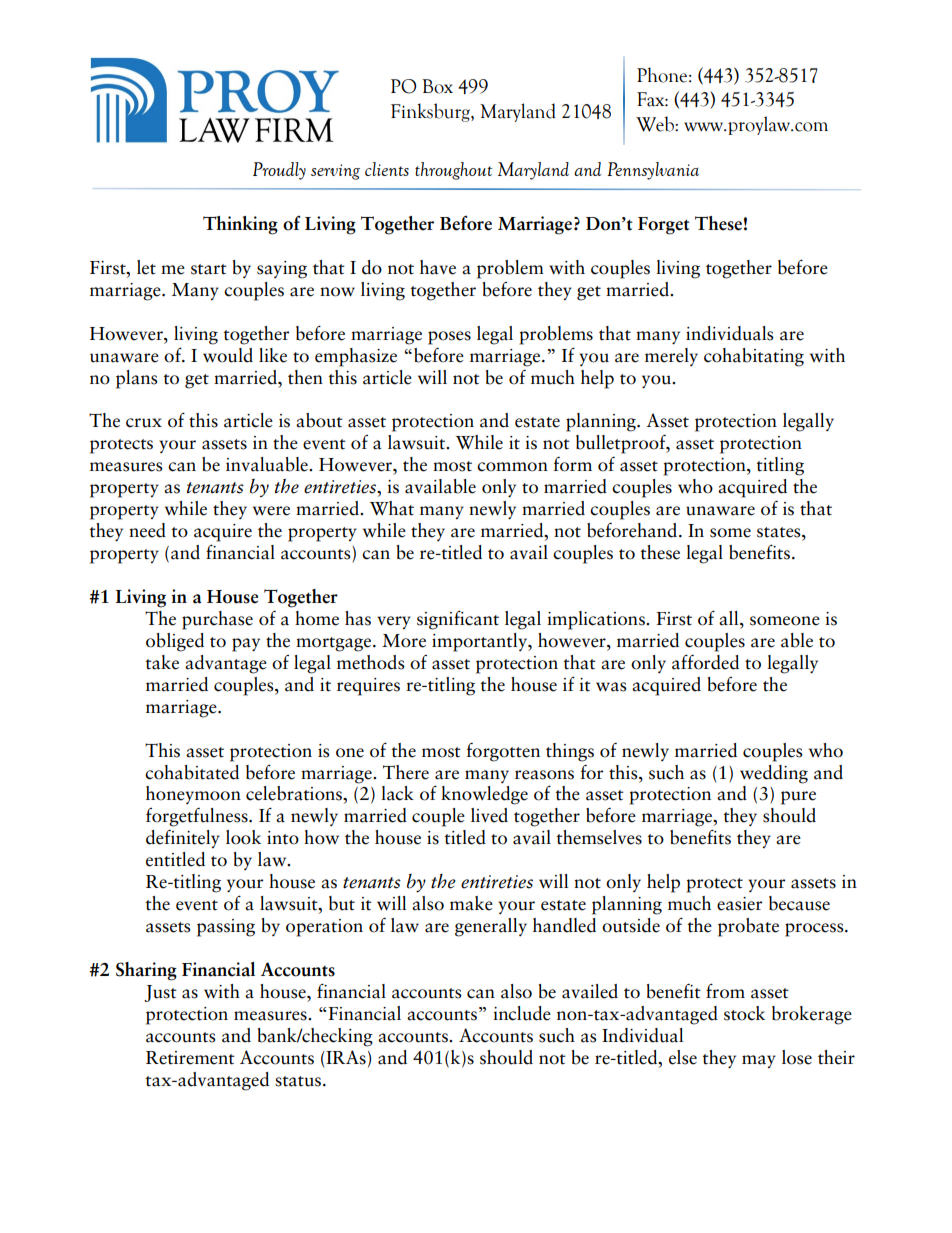 Image resolution: width=952 pixels, height=1233 pixels. I want to click on purchase, so click(217, 620).
